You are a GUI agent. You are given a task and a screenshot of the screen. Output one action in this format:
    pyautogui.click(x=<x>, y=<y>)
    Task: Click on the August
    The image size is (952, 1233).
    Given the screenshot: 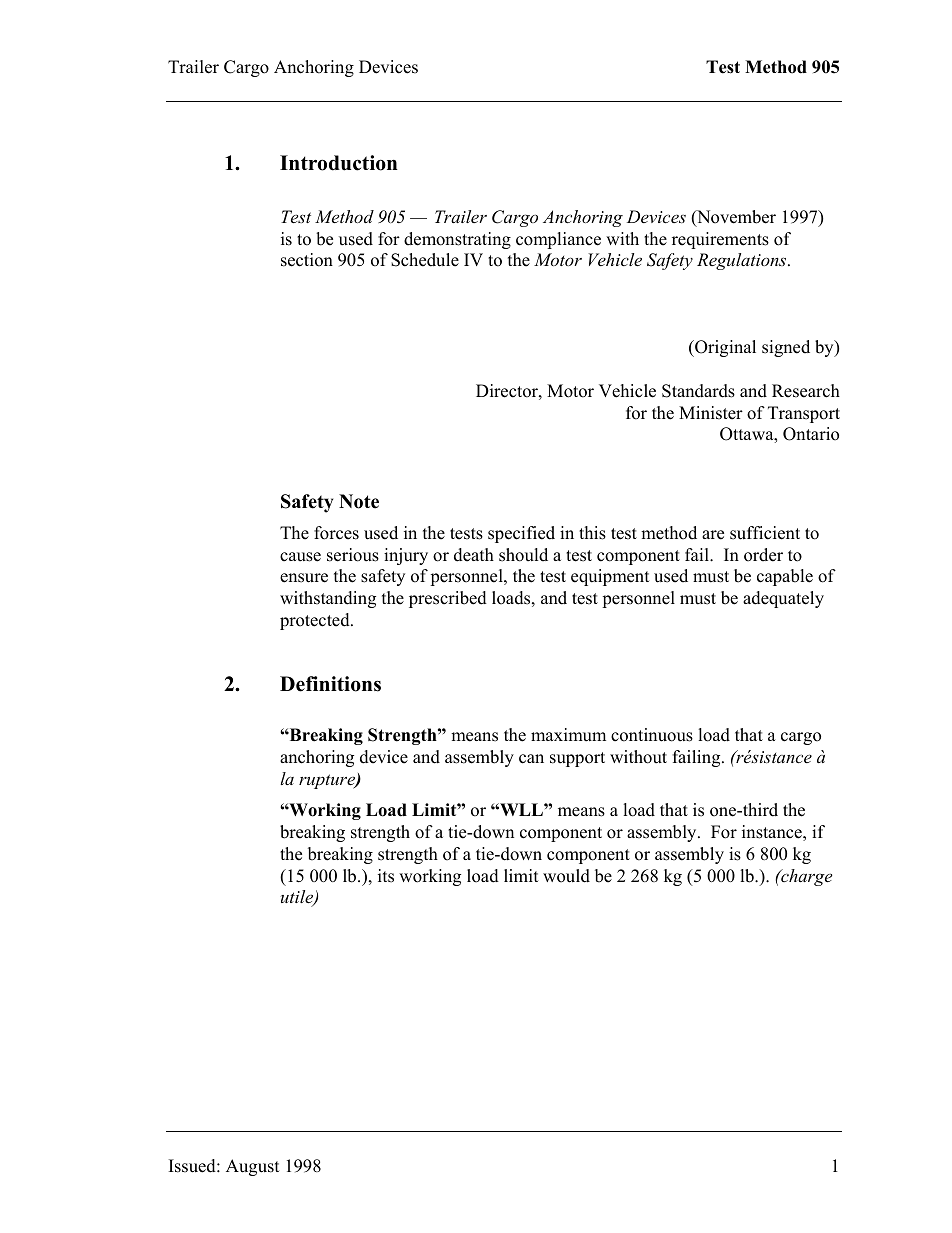 What is the action you would take?
    pyautogui.click(x=253, y=1167)
